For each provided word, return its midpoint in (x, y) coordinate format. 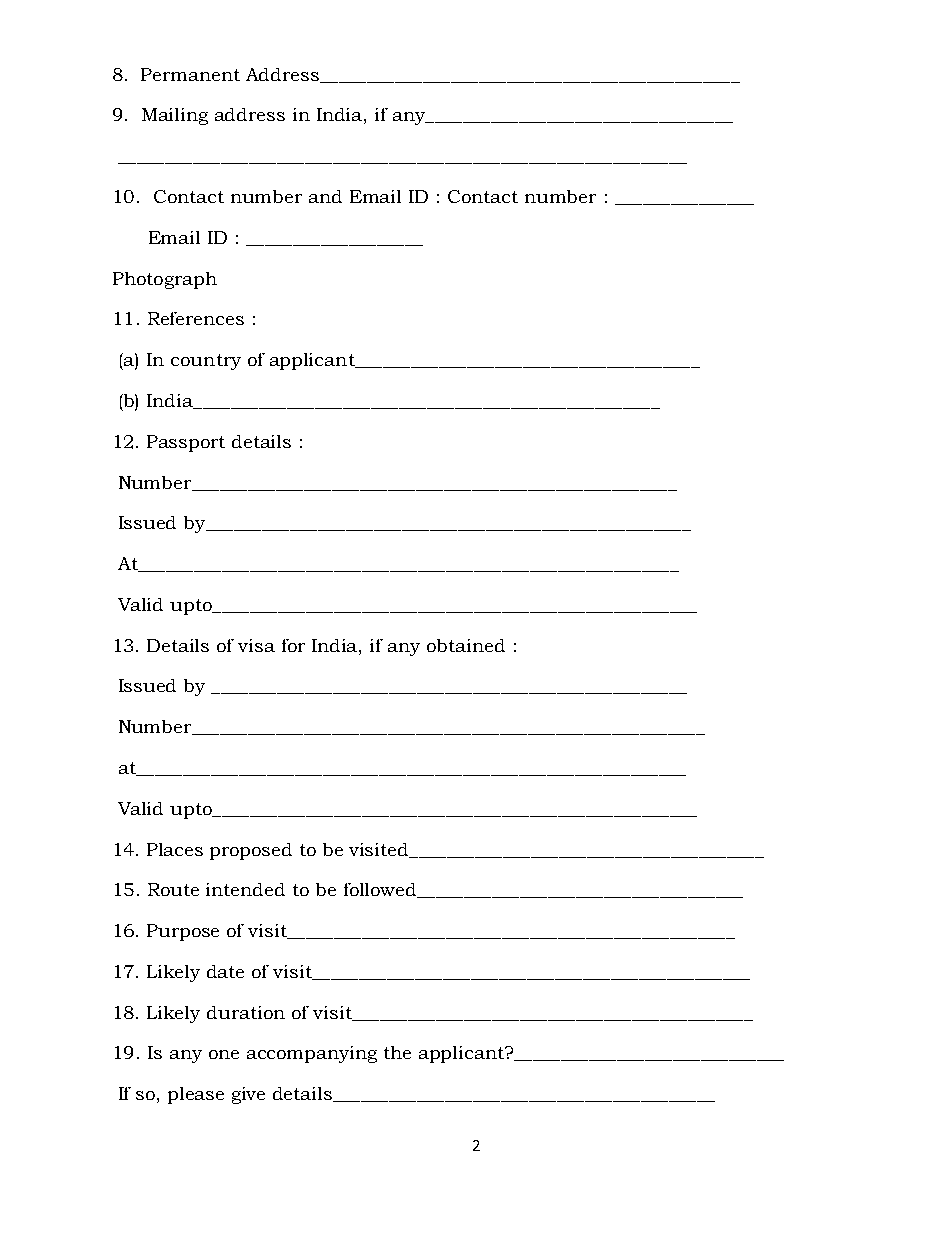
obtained (466, 645)
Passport (186, 443)
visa (256, 645)
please (196, 1095)
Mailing (175, 116)
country (206, 362)
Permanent (190, 74)
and (325, 196)
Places (175, 849)
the (397, 1052)
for (293, 645)
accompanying (312, 1054)
